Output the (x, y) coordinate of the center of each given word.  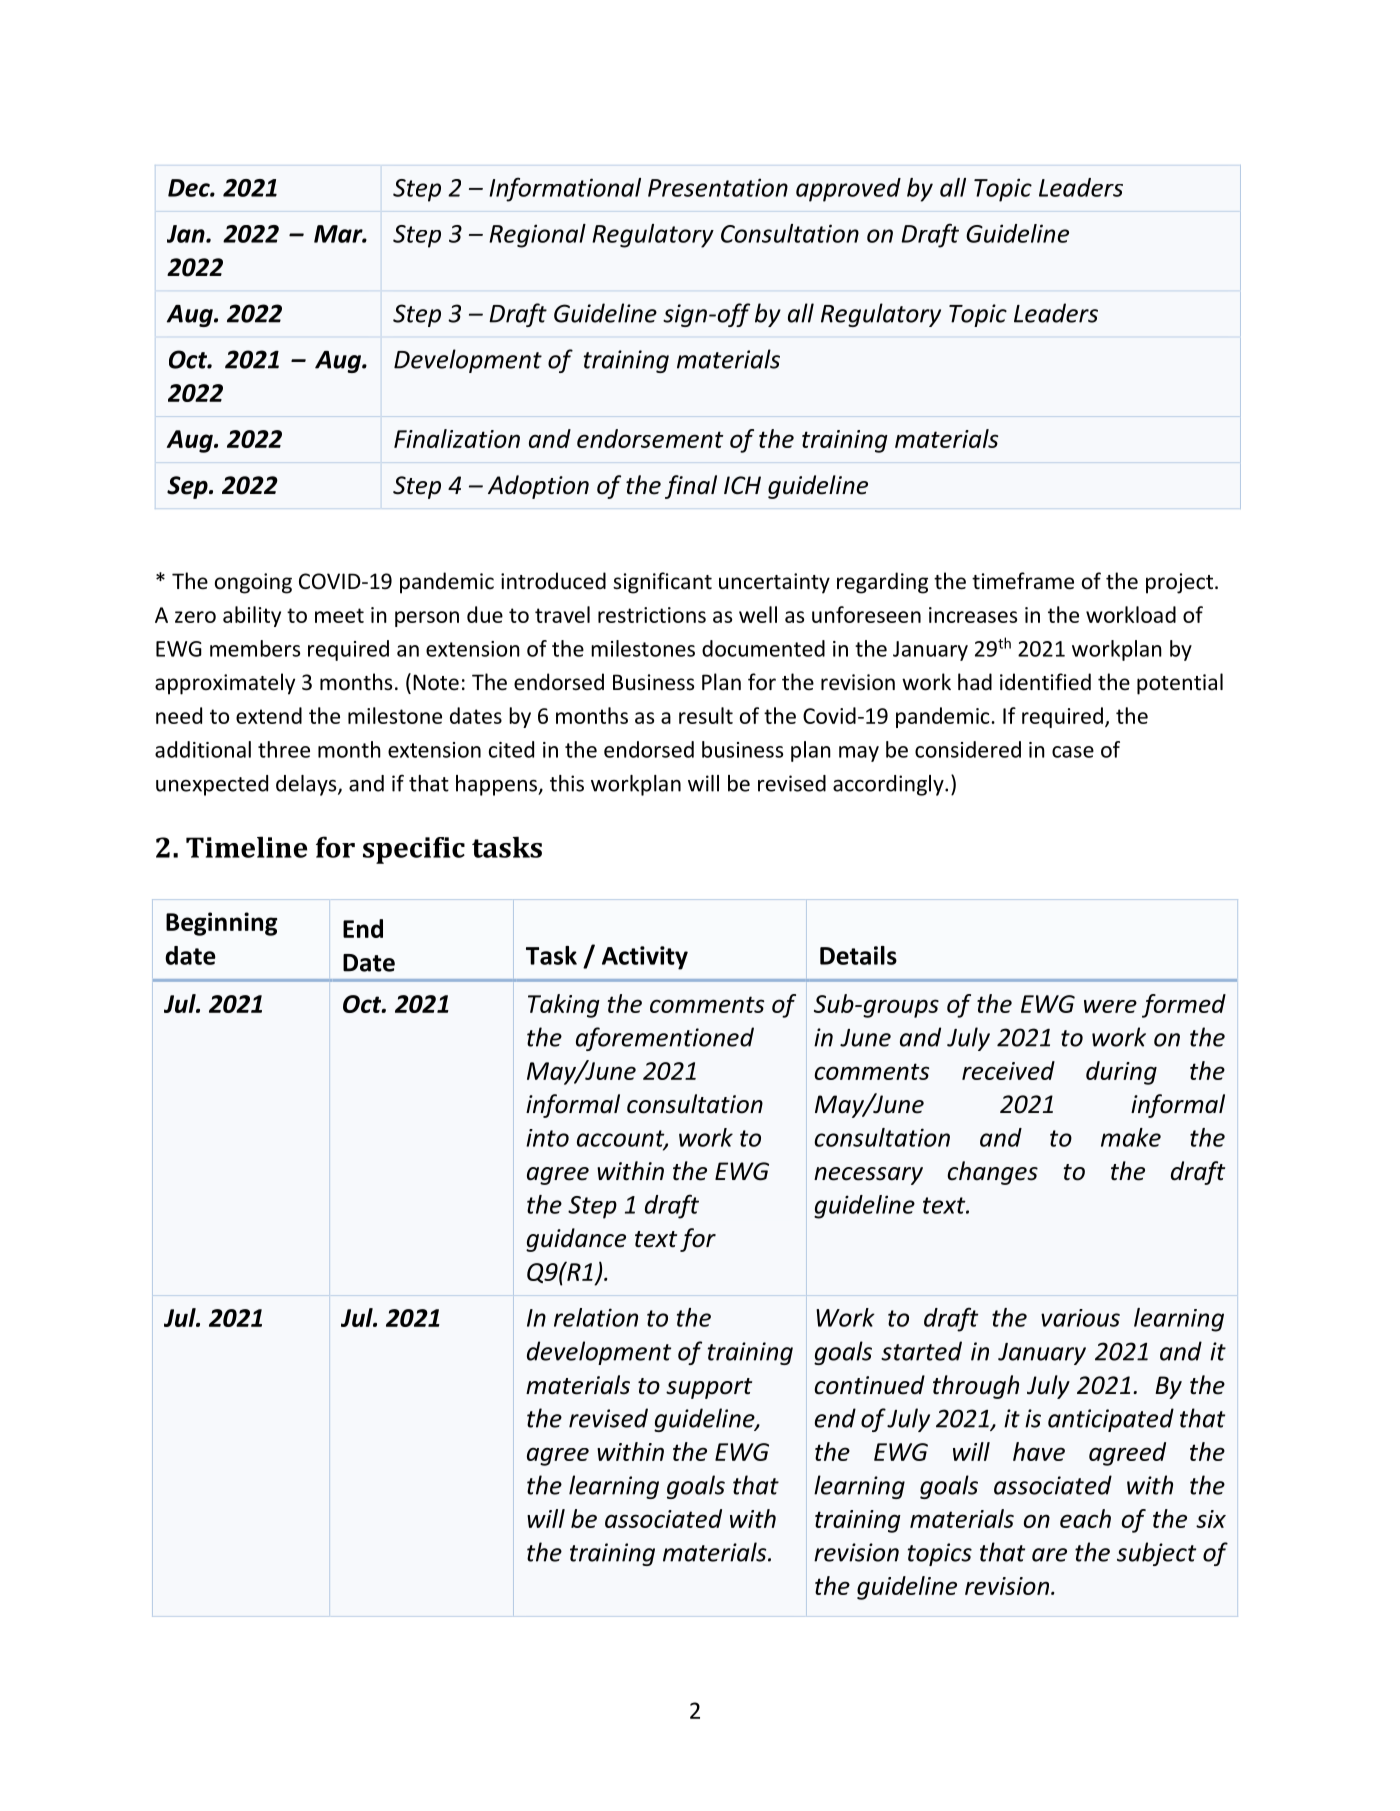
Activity (645, 958)
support (709, 1388)
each (1085, 1518)
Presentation (718, 187)
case (1073, 752)
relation (596, 1317)
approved (848, 190)
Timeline (246, 847)
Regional (537, 236)
